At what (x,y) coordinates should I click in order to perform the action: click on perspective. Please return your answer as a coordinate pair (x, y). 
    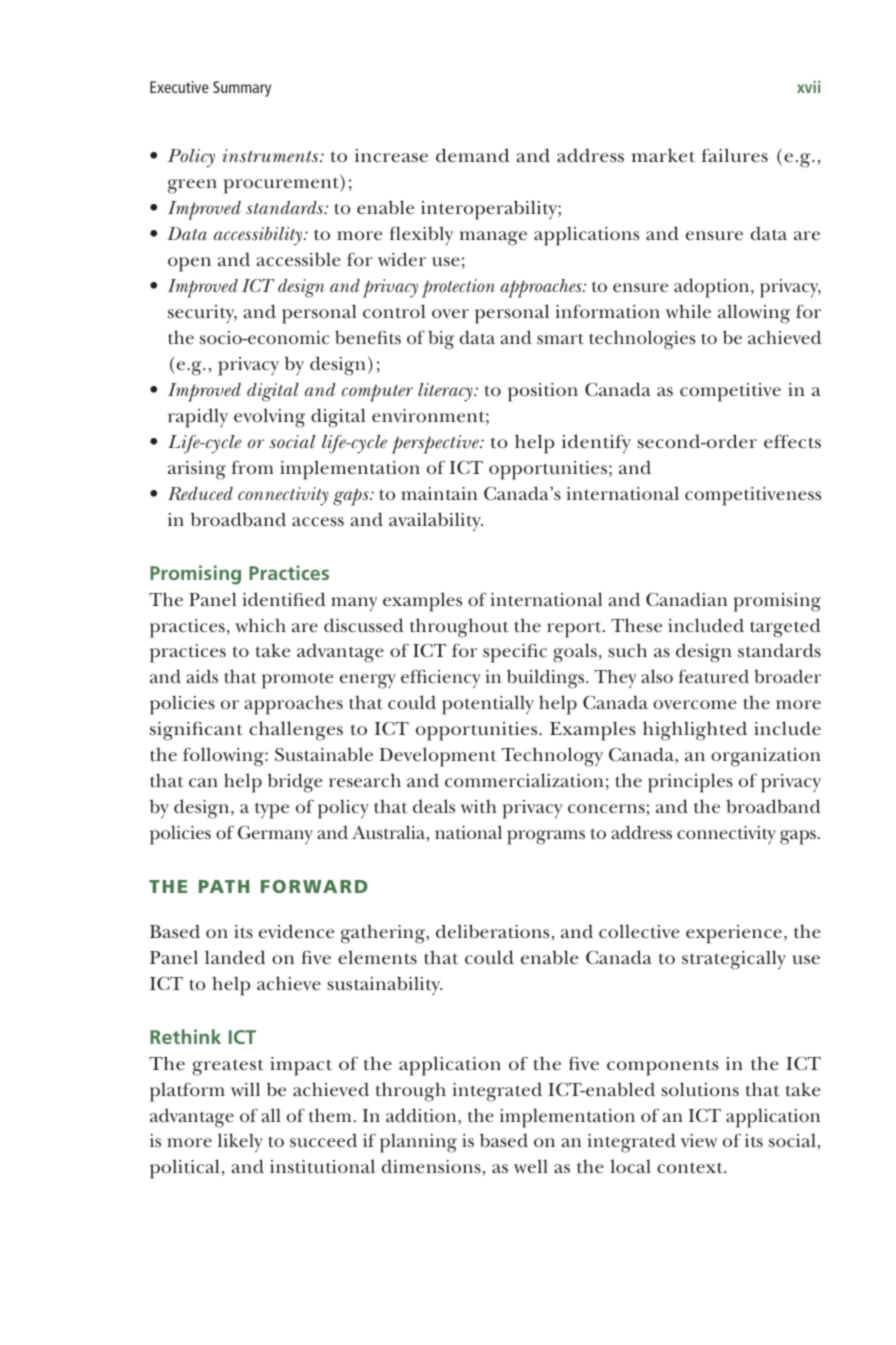
    Looking at the image, I should click on (437, 444).
